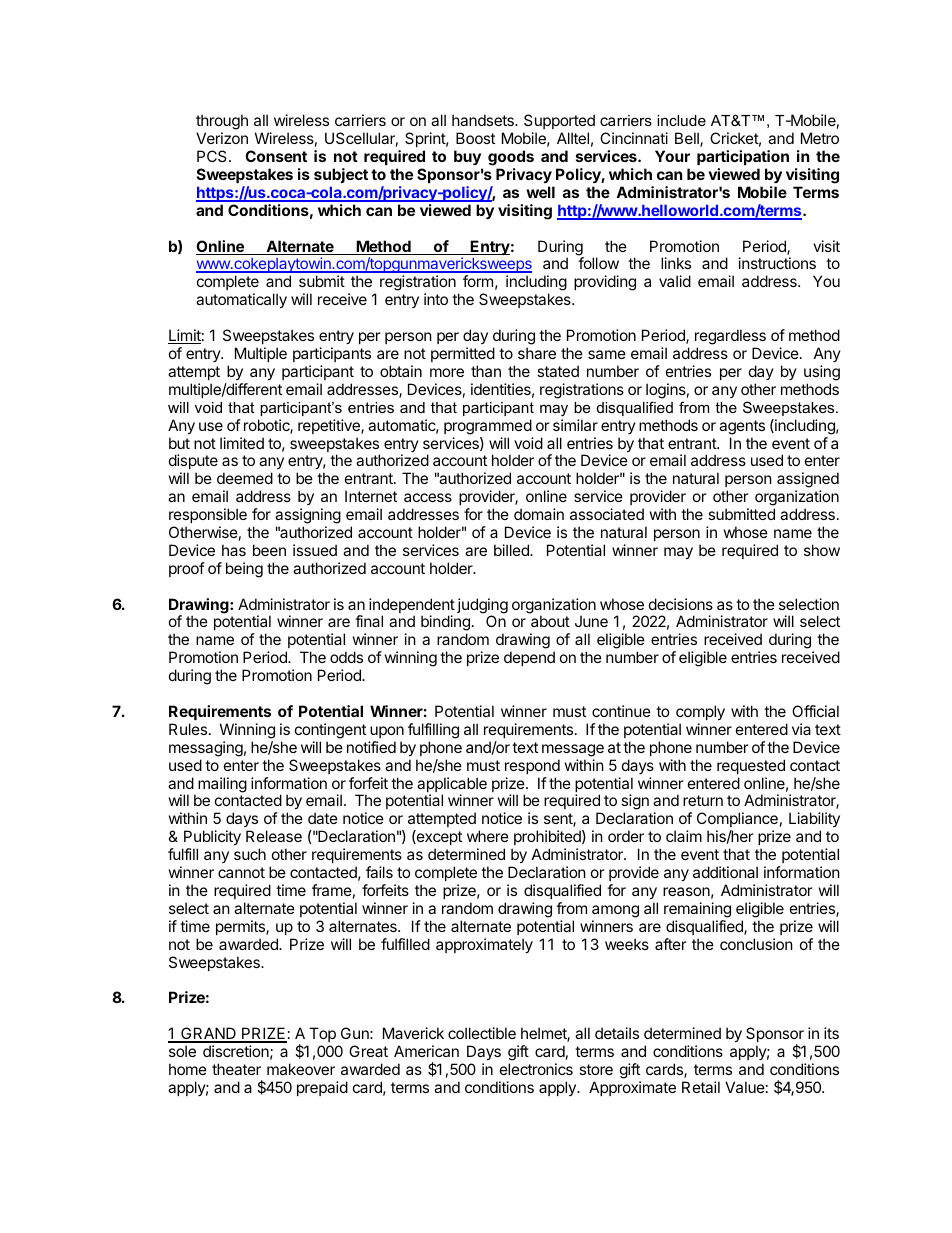 Image resolution: width=952 pixels, height=1233 pixels. What do you see at coordinates (241, 872) in the image?
I see `cannot` at bounding box center [241, 872].
